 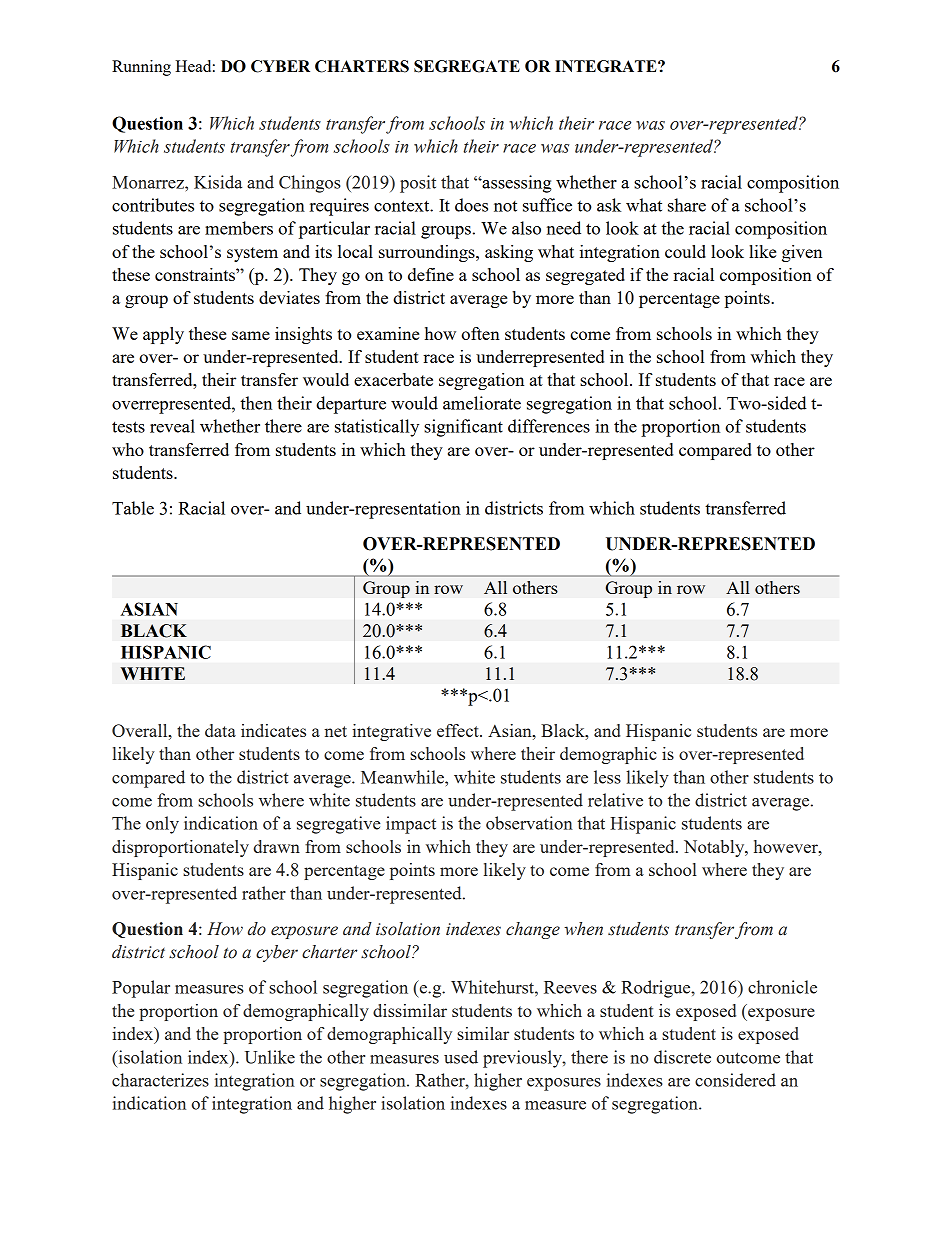 What do you see at coordinates (549, 426) in the screenshot?
I see `differences` at bounding box center [549, 426].
